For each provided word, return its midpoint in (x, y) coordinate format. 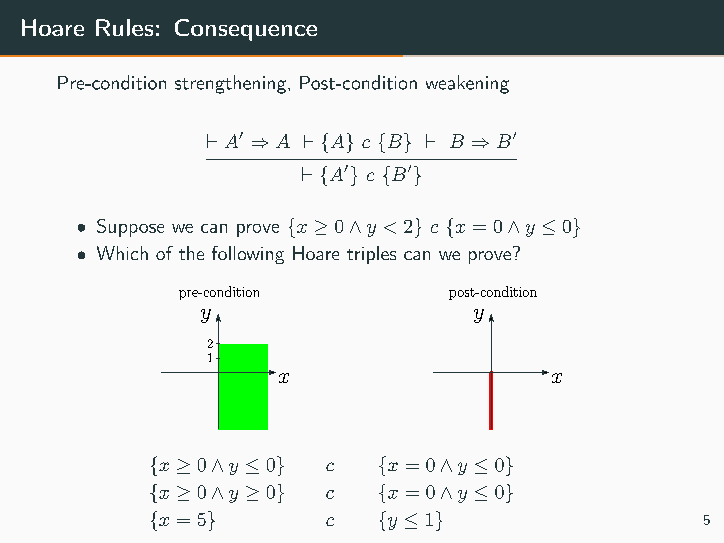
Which (122, 253)
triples (371, 255)
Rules (124, 27)
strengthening (230, 84)
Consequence (246, 30)
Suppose (130, 228)
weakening (467, 84)
